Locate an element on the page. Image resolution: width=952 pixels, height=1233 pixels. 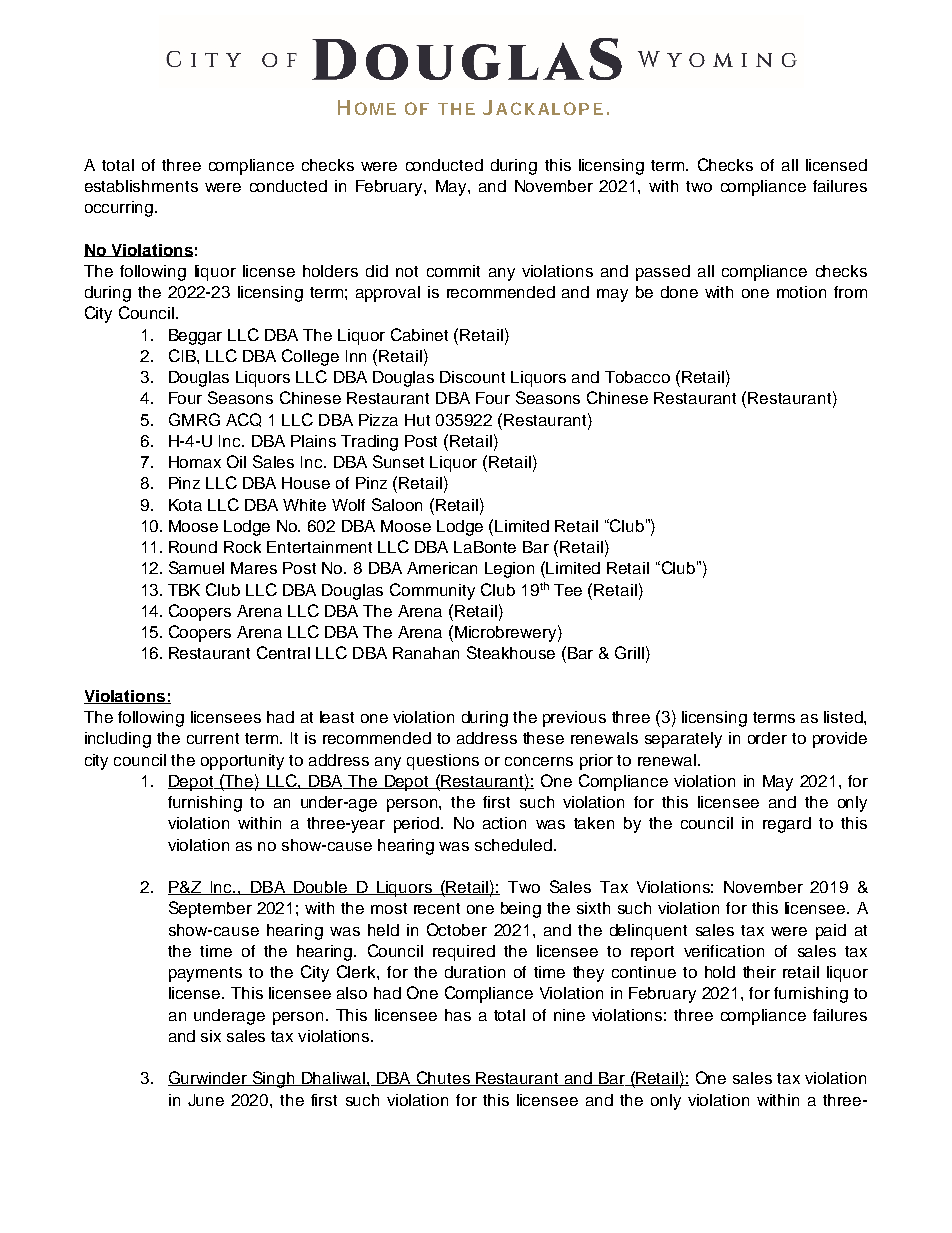
Tobacco is located at coordinates (637, 377).
